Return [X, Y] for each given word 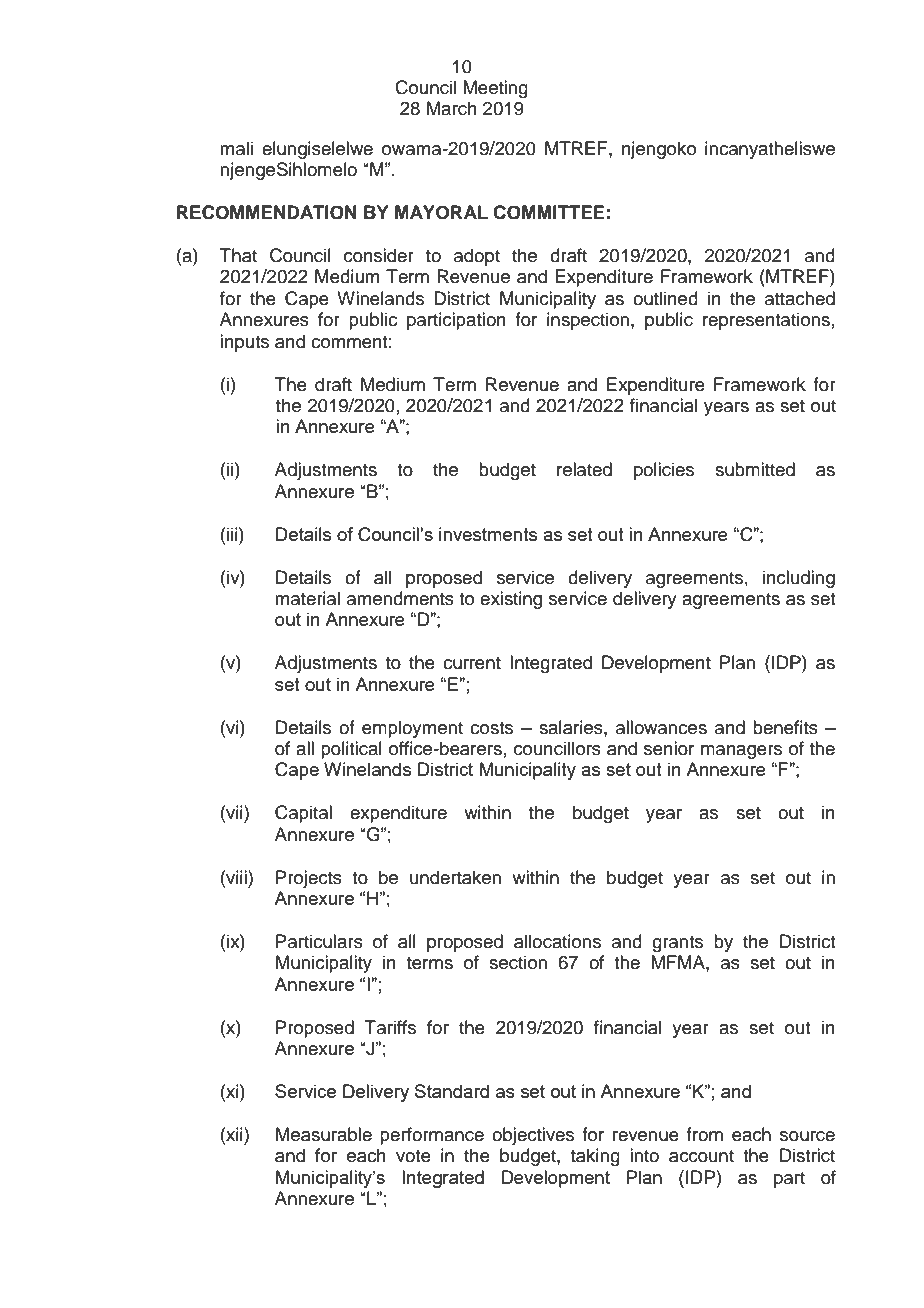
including [799, 579]
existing [511, 600]
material [307, 598]
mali [236, 148]
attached [800, 298]
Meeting [495, 89]
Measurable [324, 1134]
